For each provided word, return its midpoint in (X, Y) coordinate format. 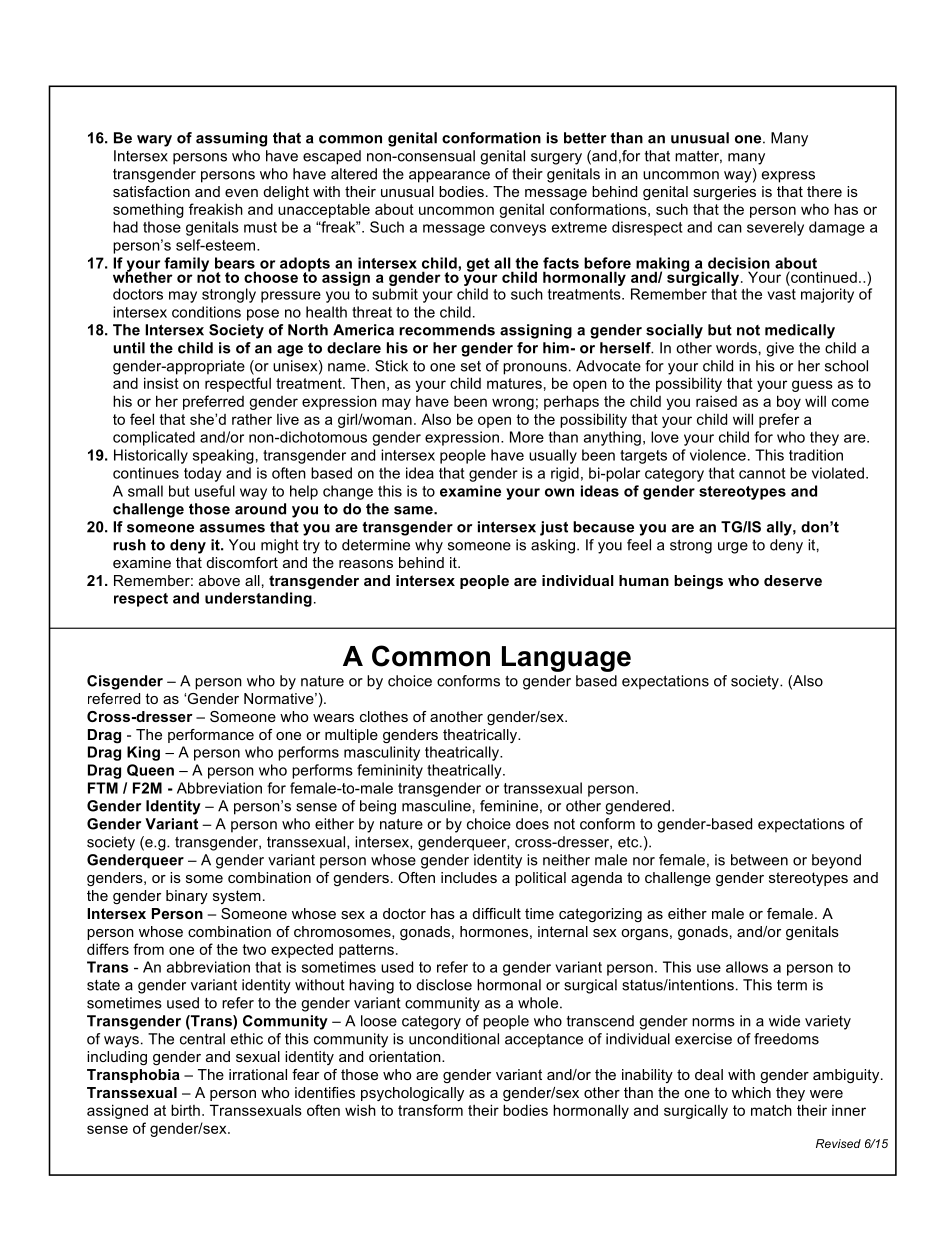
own (559, 492)
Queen (150, 770)
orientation (406, 1056)
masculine (436, 806)
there (824, 191)
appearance (449, 177)
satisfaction (151, 191)
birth (185, 1110)
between (759, 860)
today (202, 474)
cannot (762, 473)
